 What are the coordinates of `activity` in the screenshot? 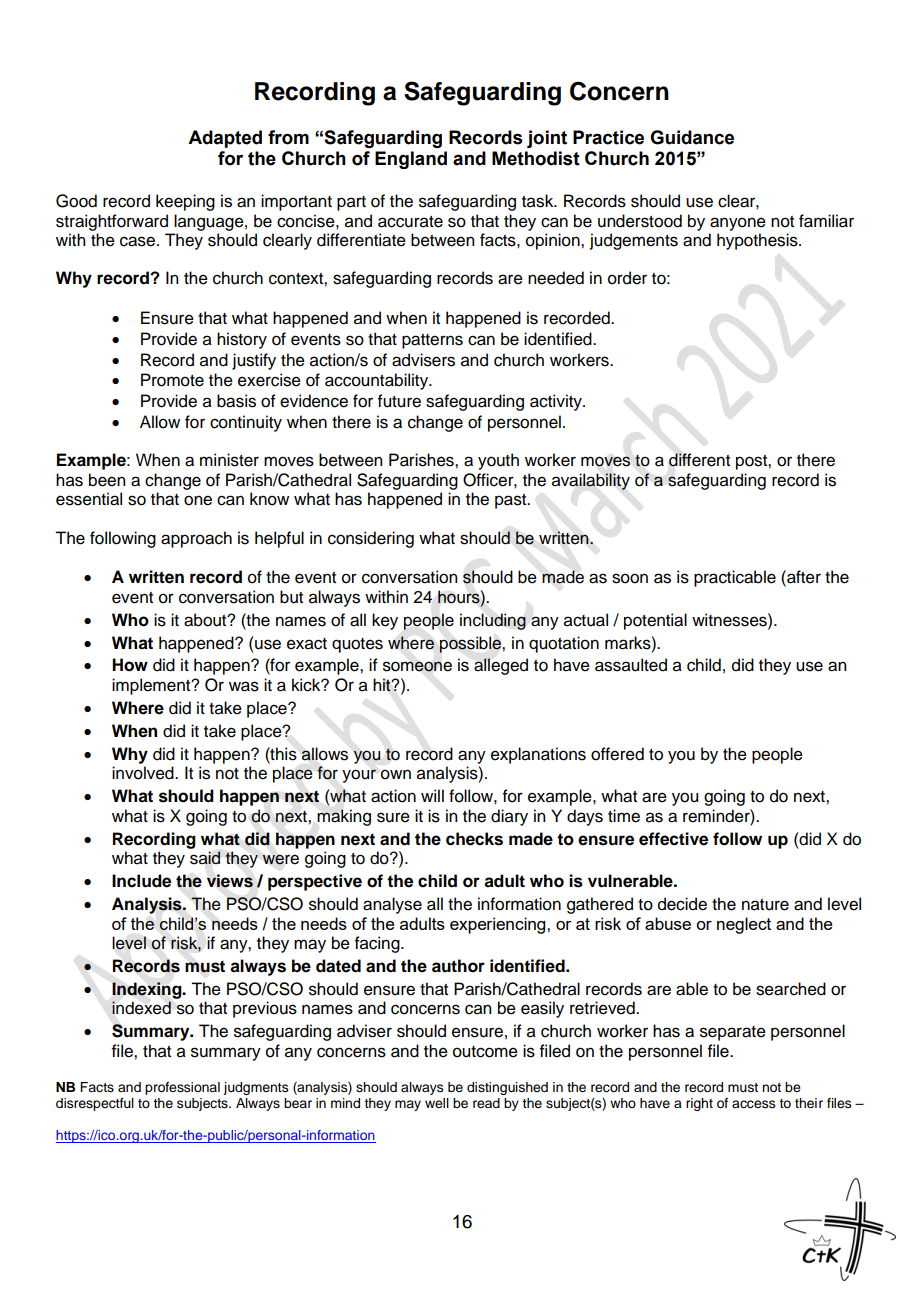 It's located at (557, 402).
